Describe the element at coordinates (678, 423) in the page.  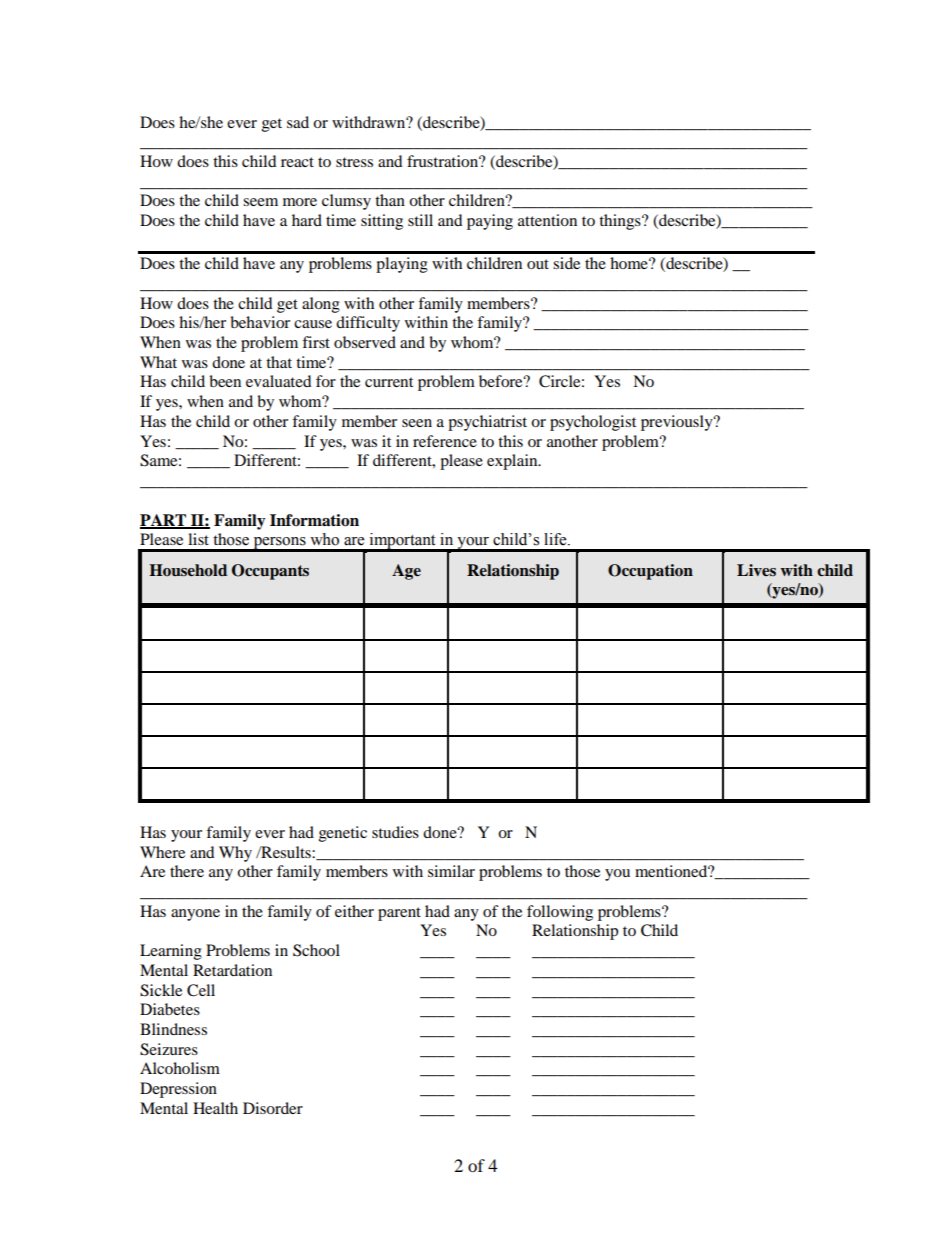
I see `previously` at that location.
